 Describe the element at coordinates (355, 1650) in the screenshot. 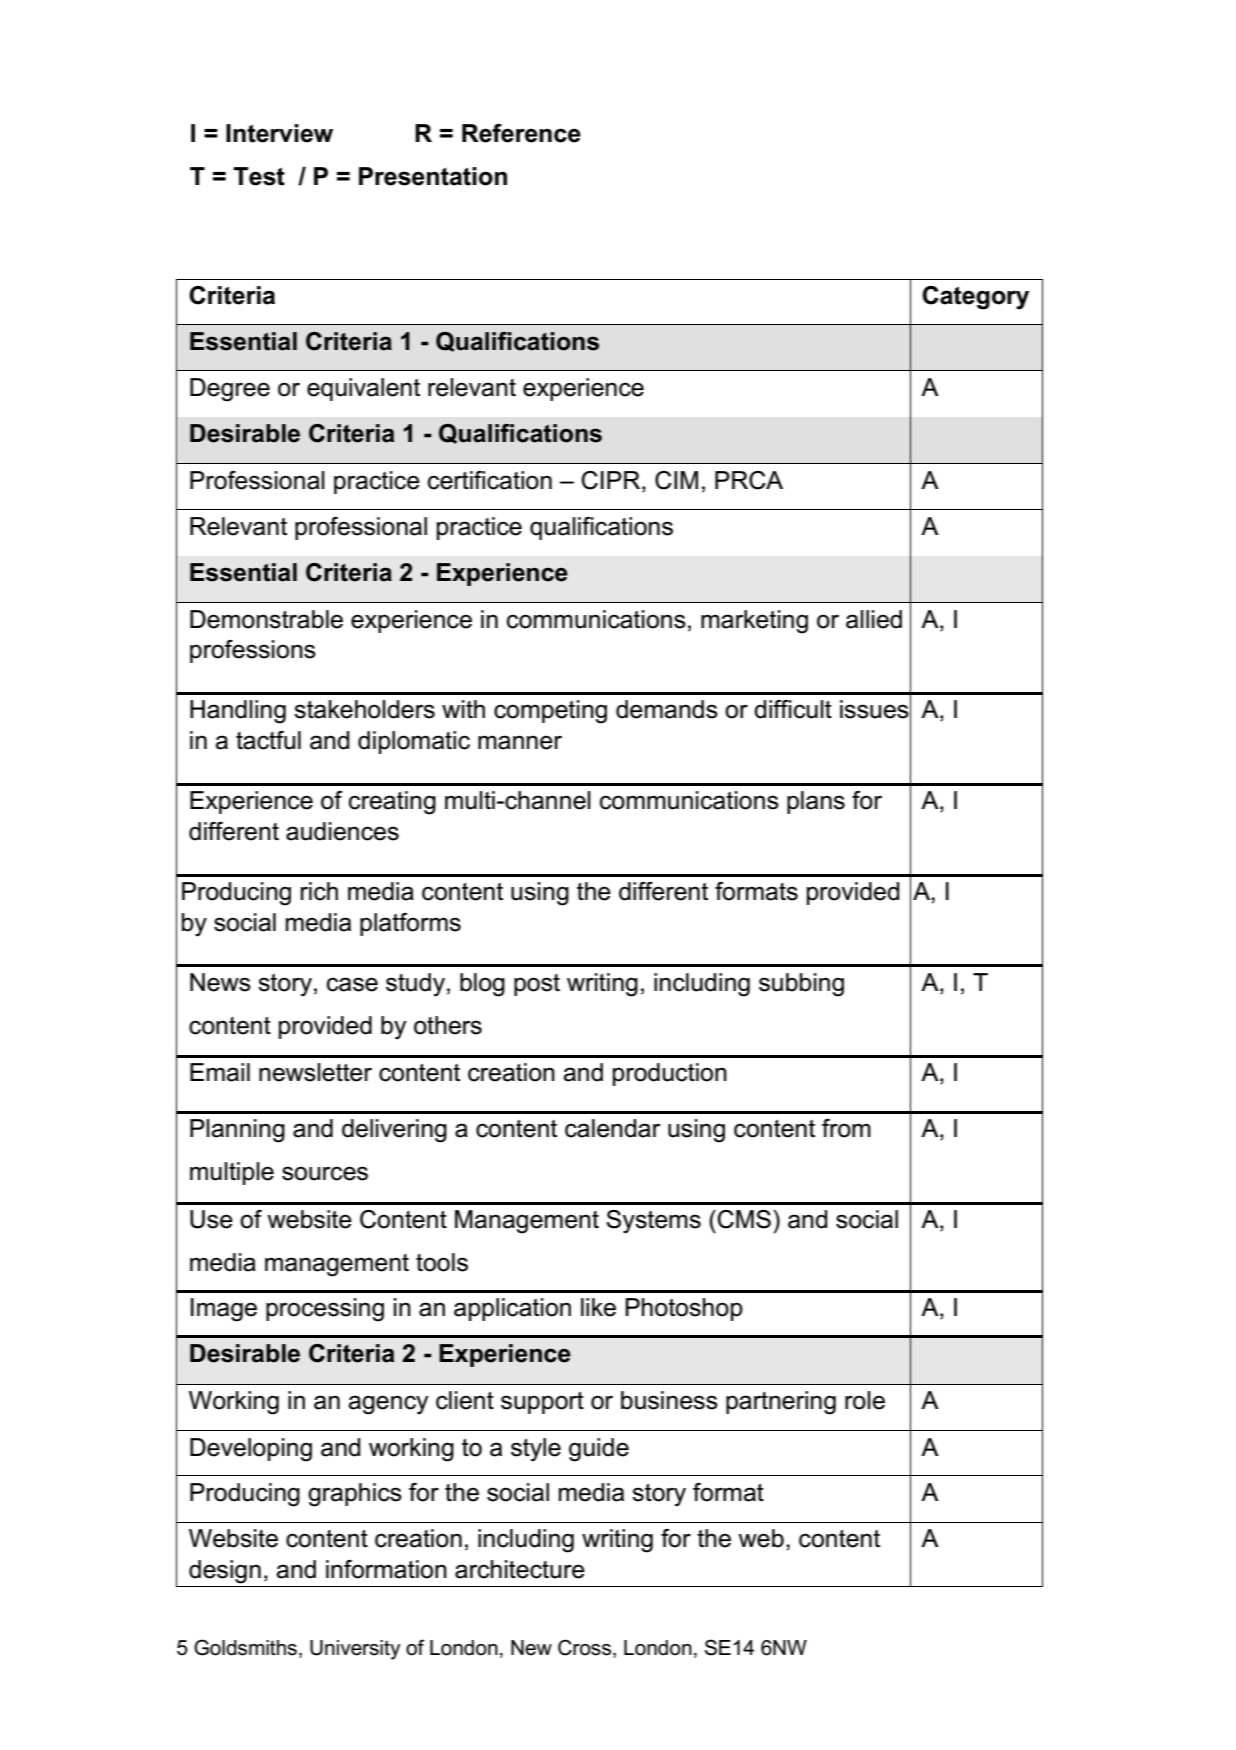

I see `University` at that location.
